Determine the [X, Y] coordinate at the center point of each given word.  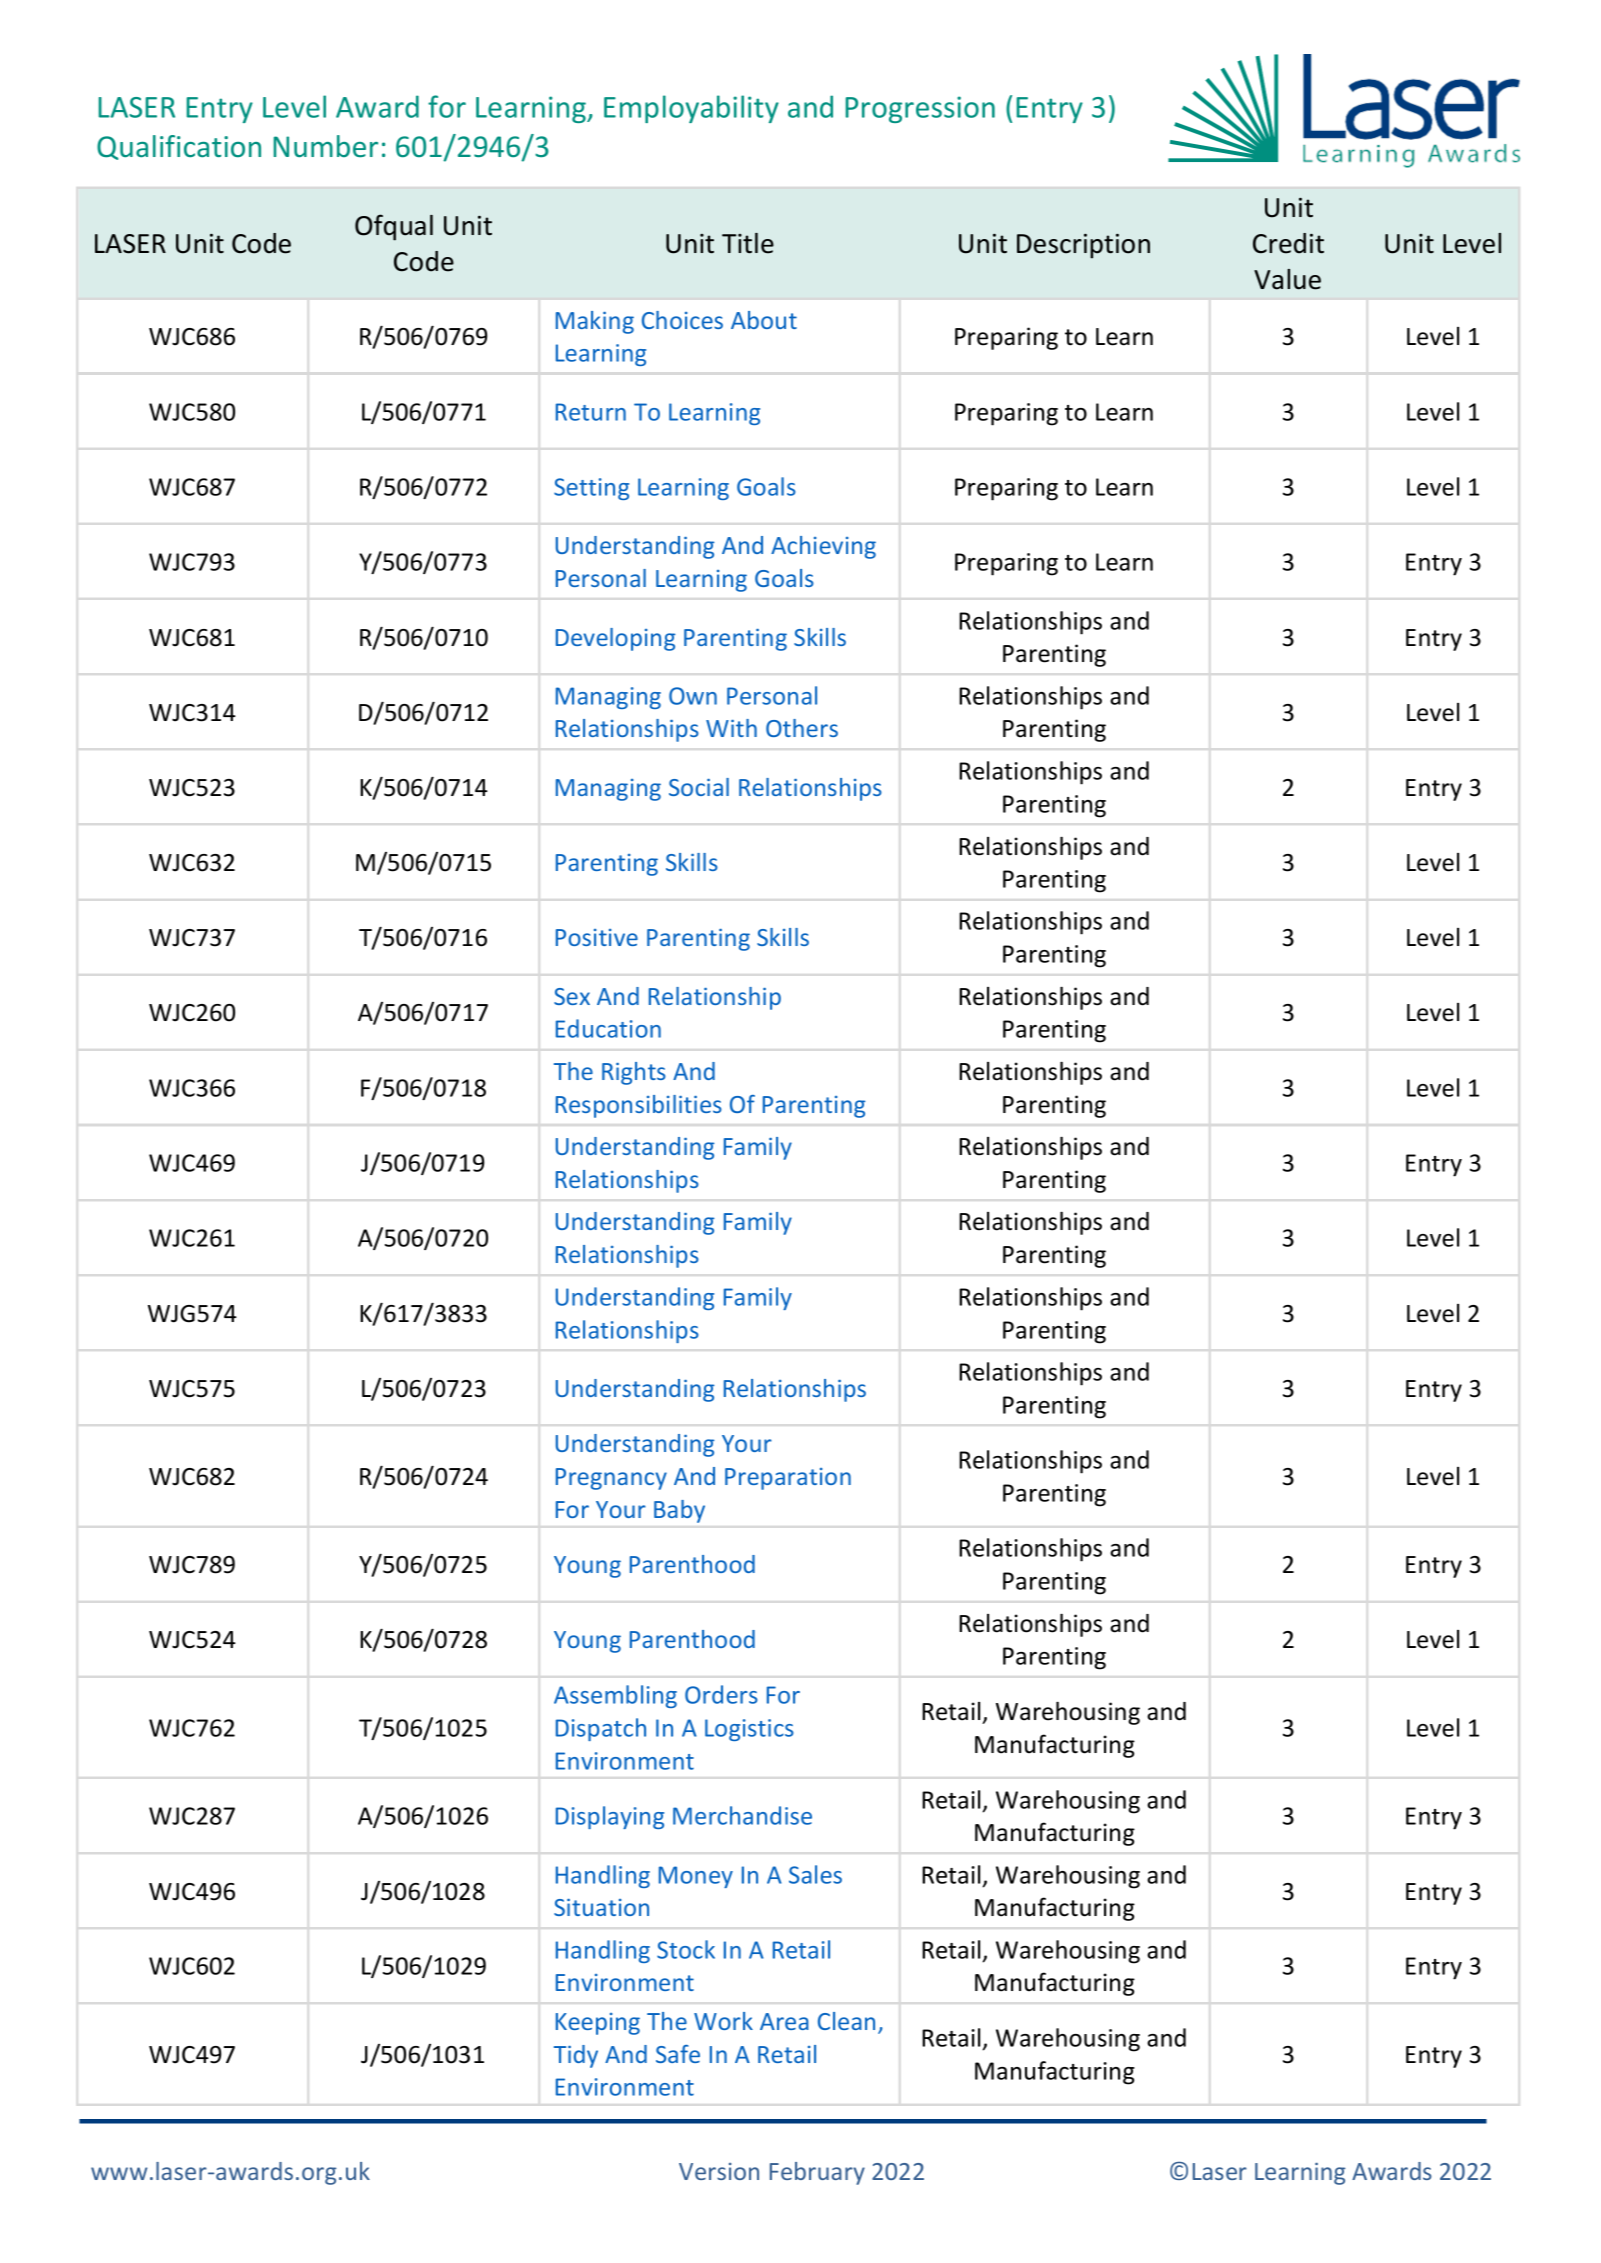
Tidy [576, 2056]
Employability [691, 109]
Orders [721, 1694]
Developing [615, 639]
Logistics [749, 1730]
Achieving [823, 547]
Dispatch [601, 1729]
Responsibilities [639, 1106]
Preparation [788, 1479]
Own [693, 696]
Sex [572, 996]
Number [325, 146]
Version [719, 2171]
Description [1083, 246]
